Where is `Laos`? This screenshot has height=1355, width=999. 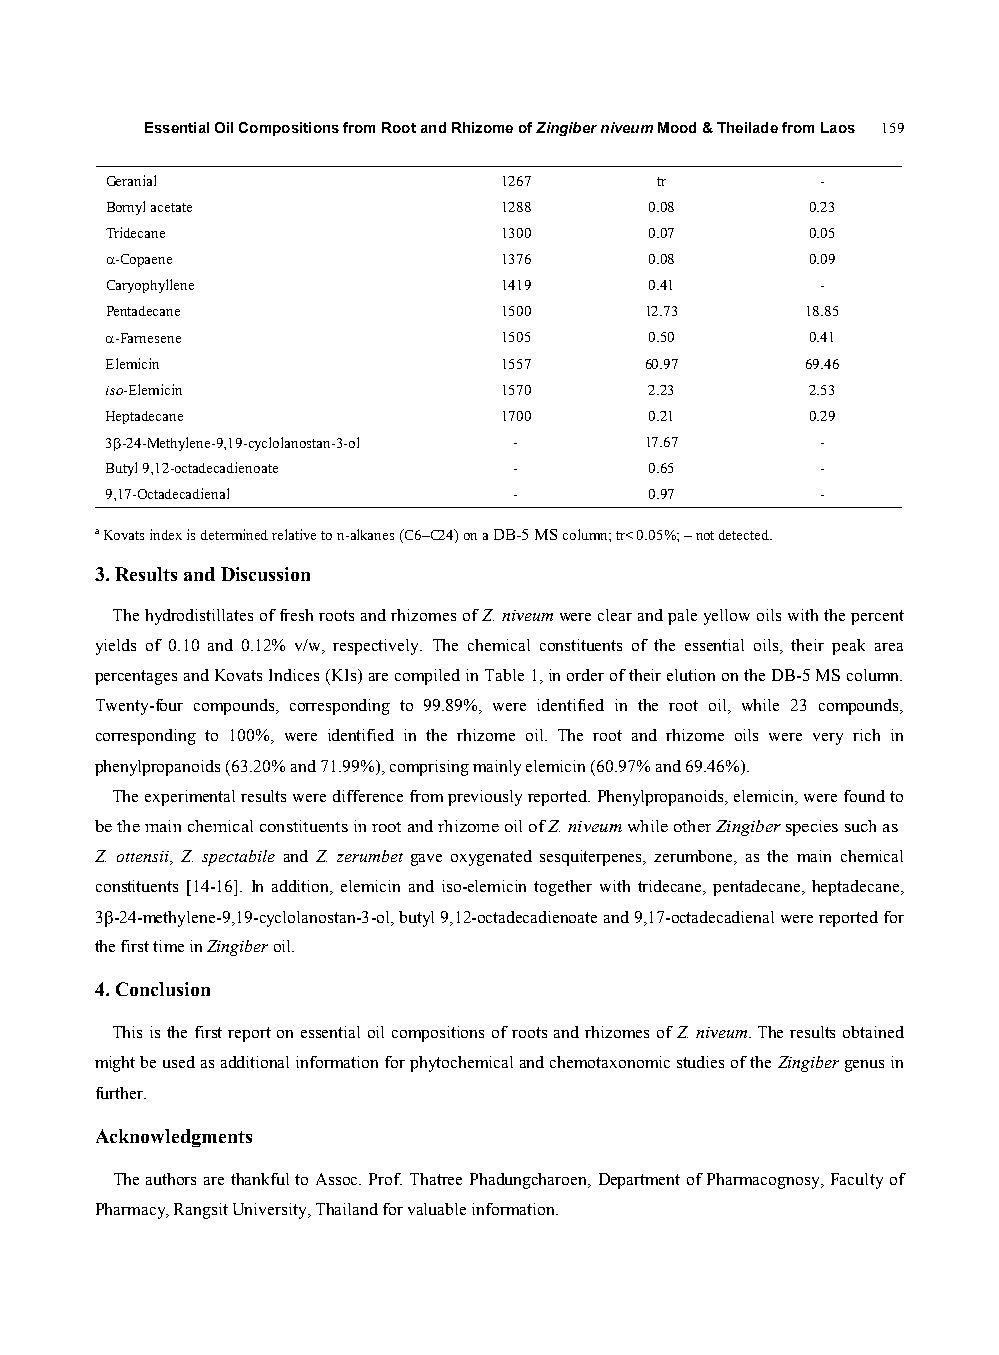
Laos is located at coordinates (838, 127).
